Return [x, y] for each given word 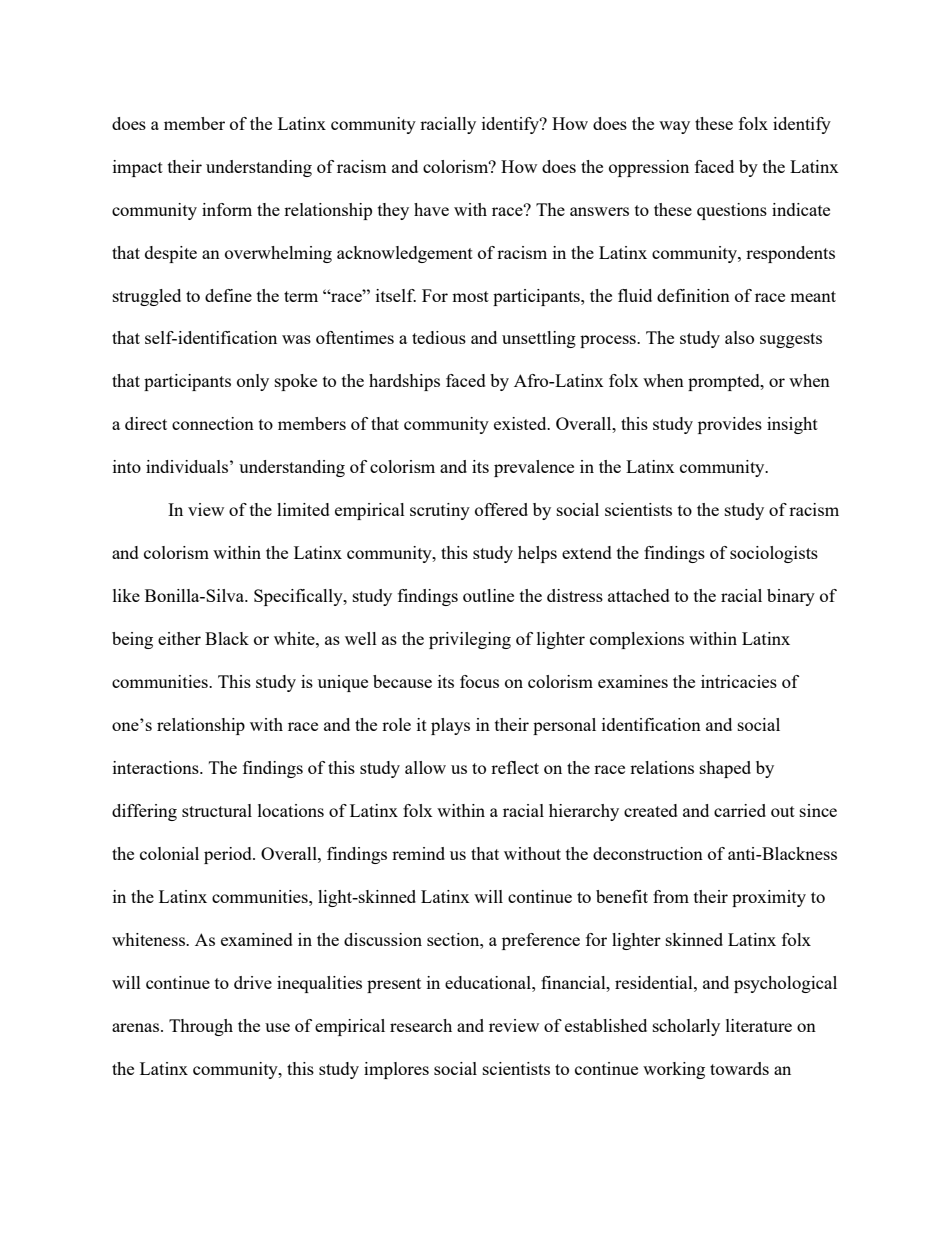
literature [759, 1025]
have [431, 209]
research [421, 1025]
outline [488, 595]
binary [791, 597]
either [179, 638]
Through [201, 1027]
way [674, 127]
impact [138, 168]
